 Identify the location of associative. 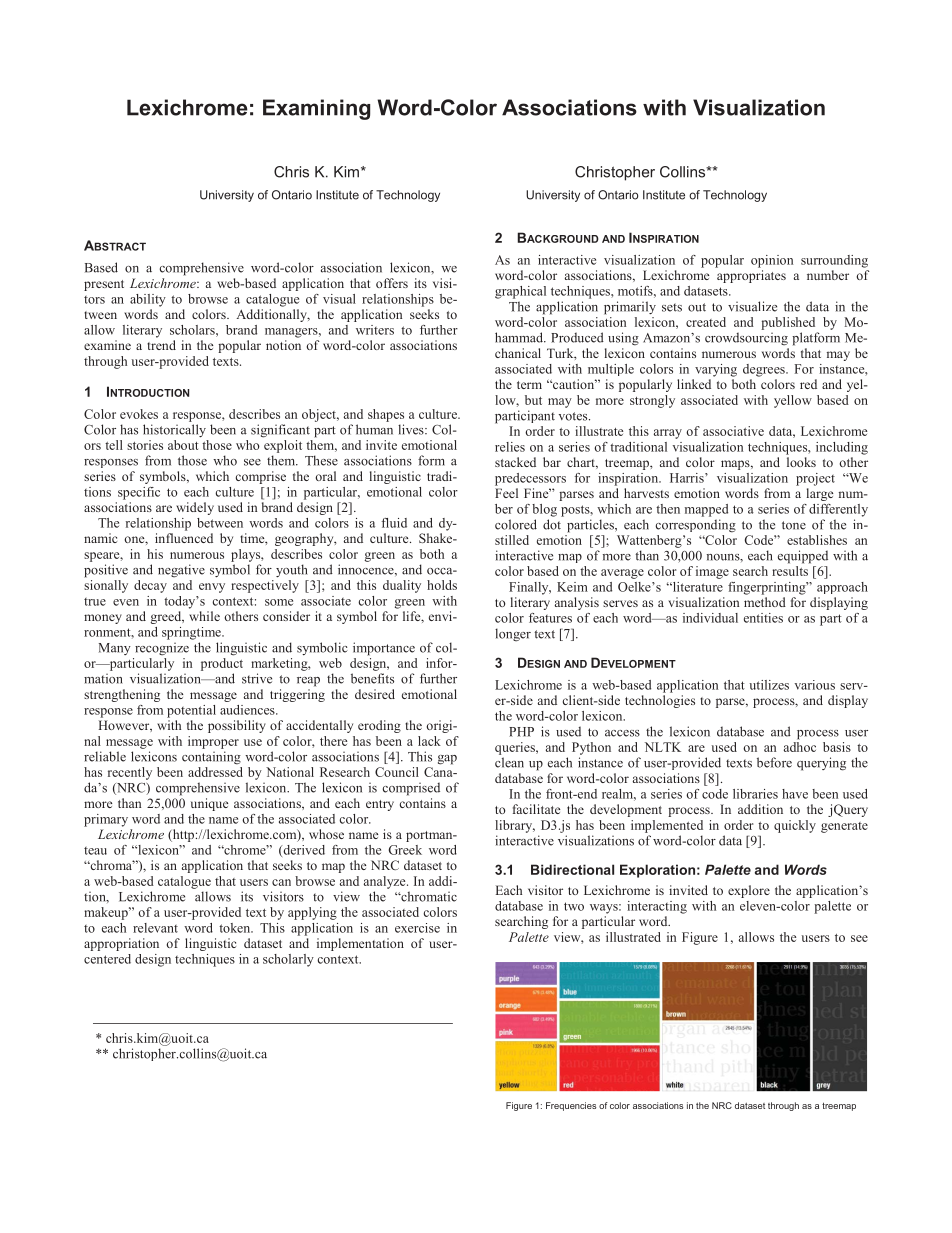
(733, 431).
